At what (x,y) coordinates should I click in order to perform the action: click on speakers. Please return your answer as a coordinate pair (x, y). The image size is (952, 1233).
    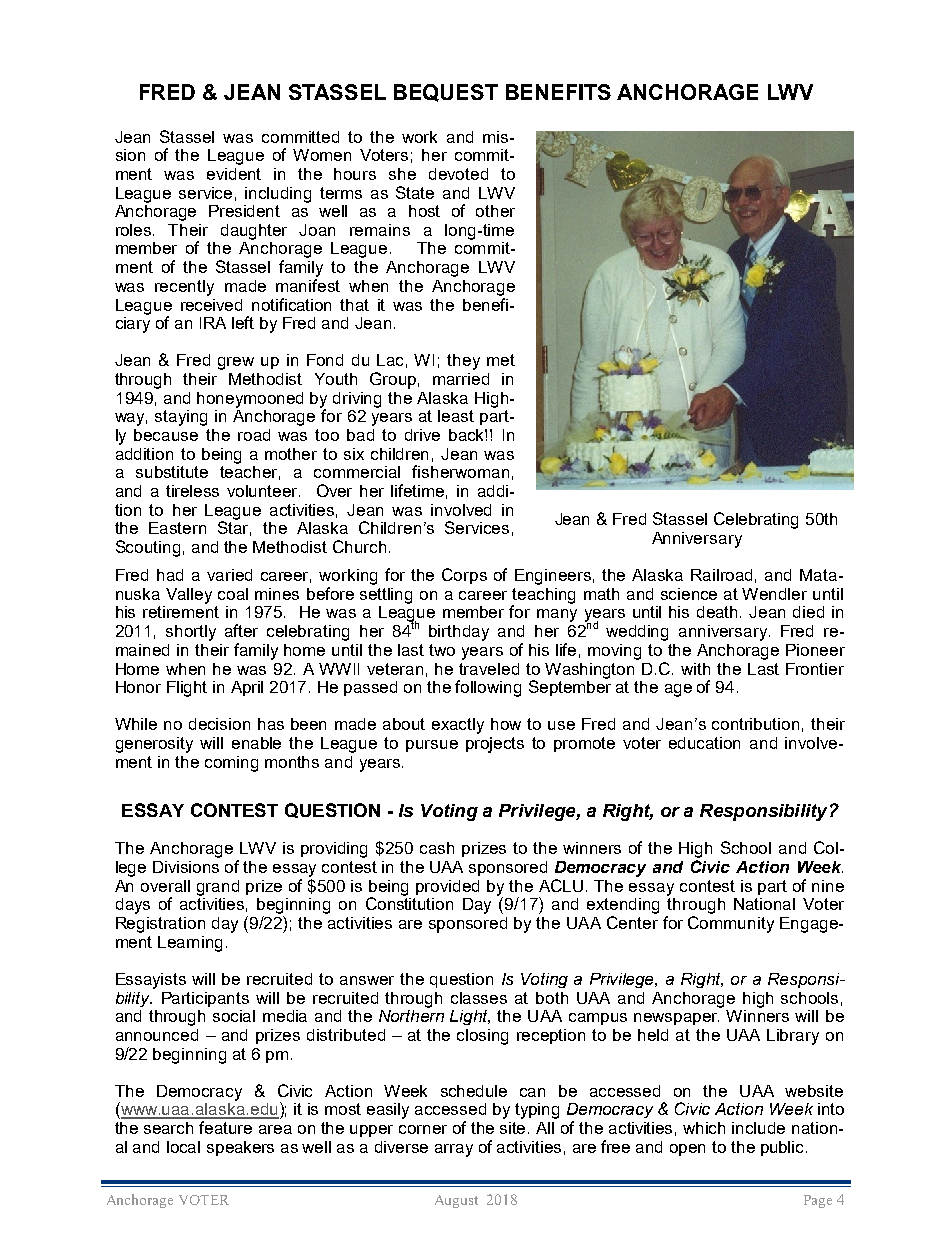
    Looking at the image, I should click on (240, 1148).
